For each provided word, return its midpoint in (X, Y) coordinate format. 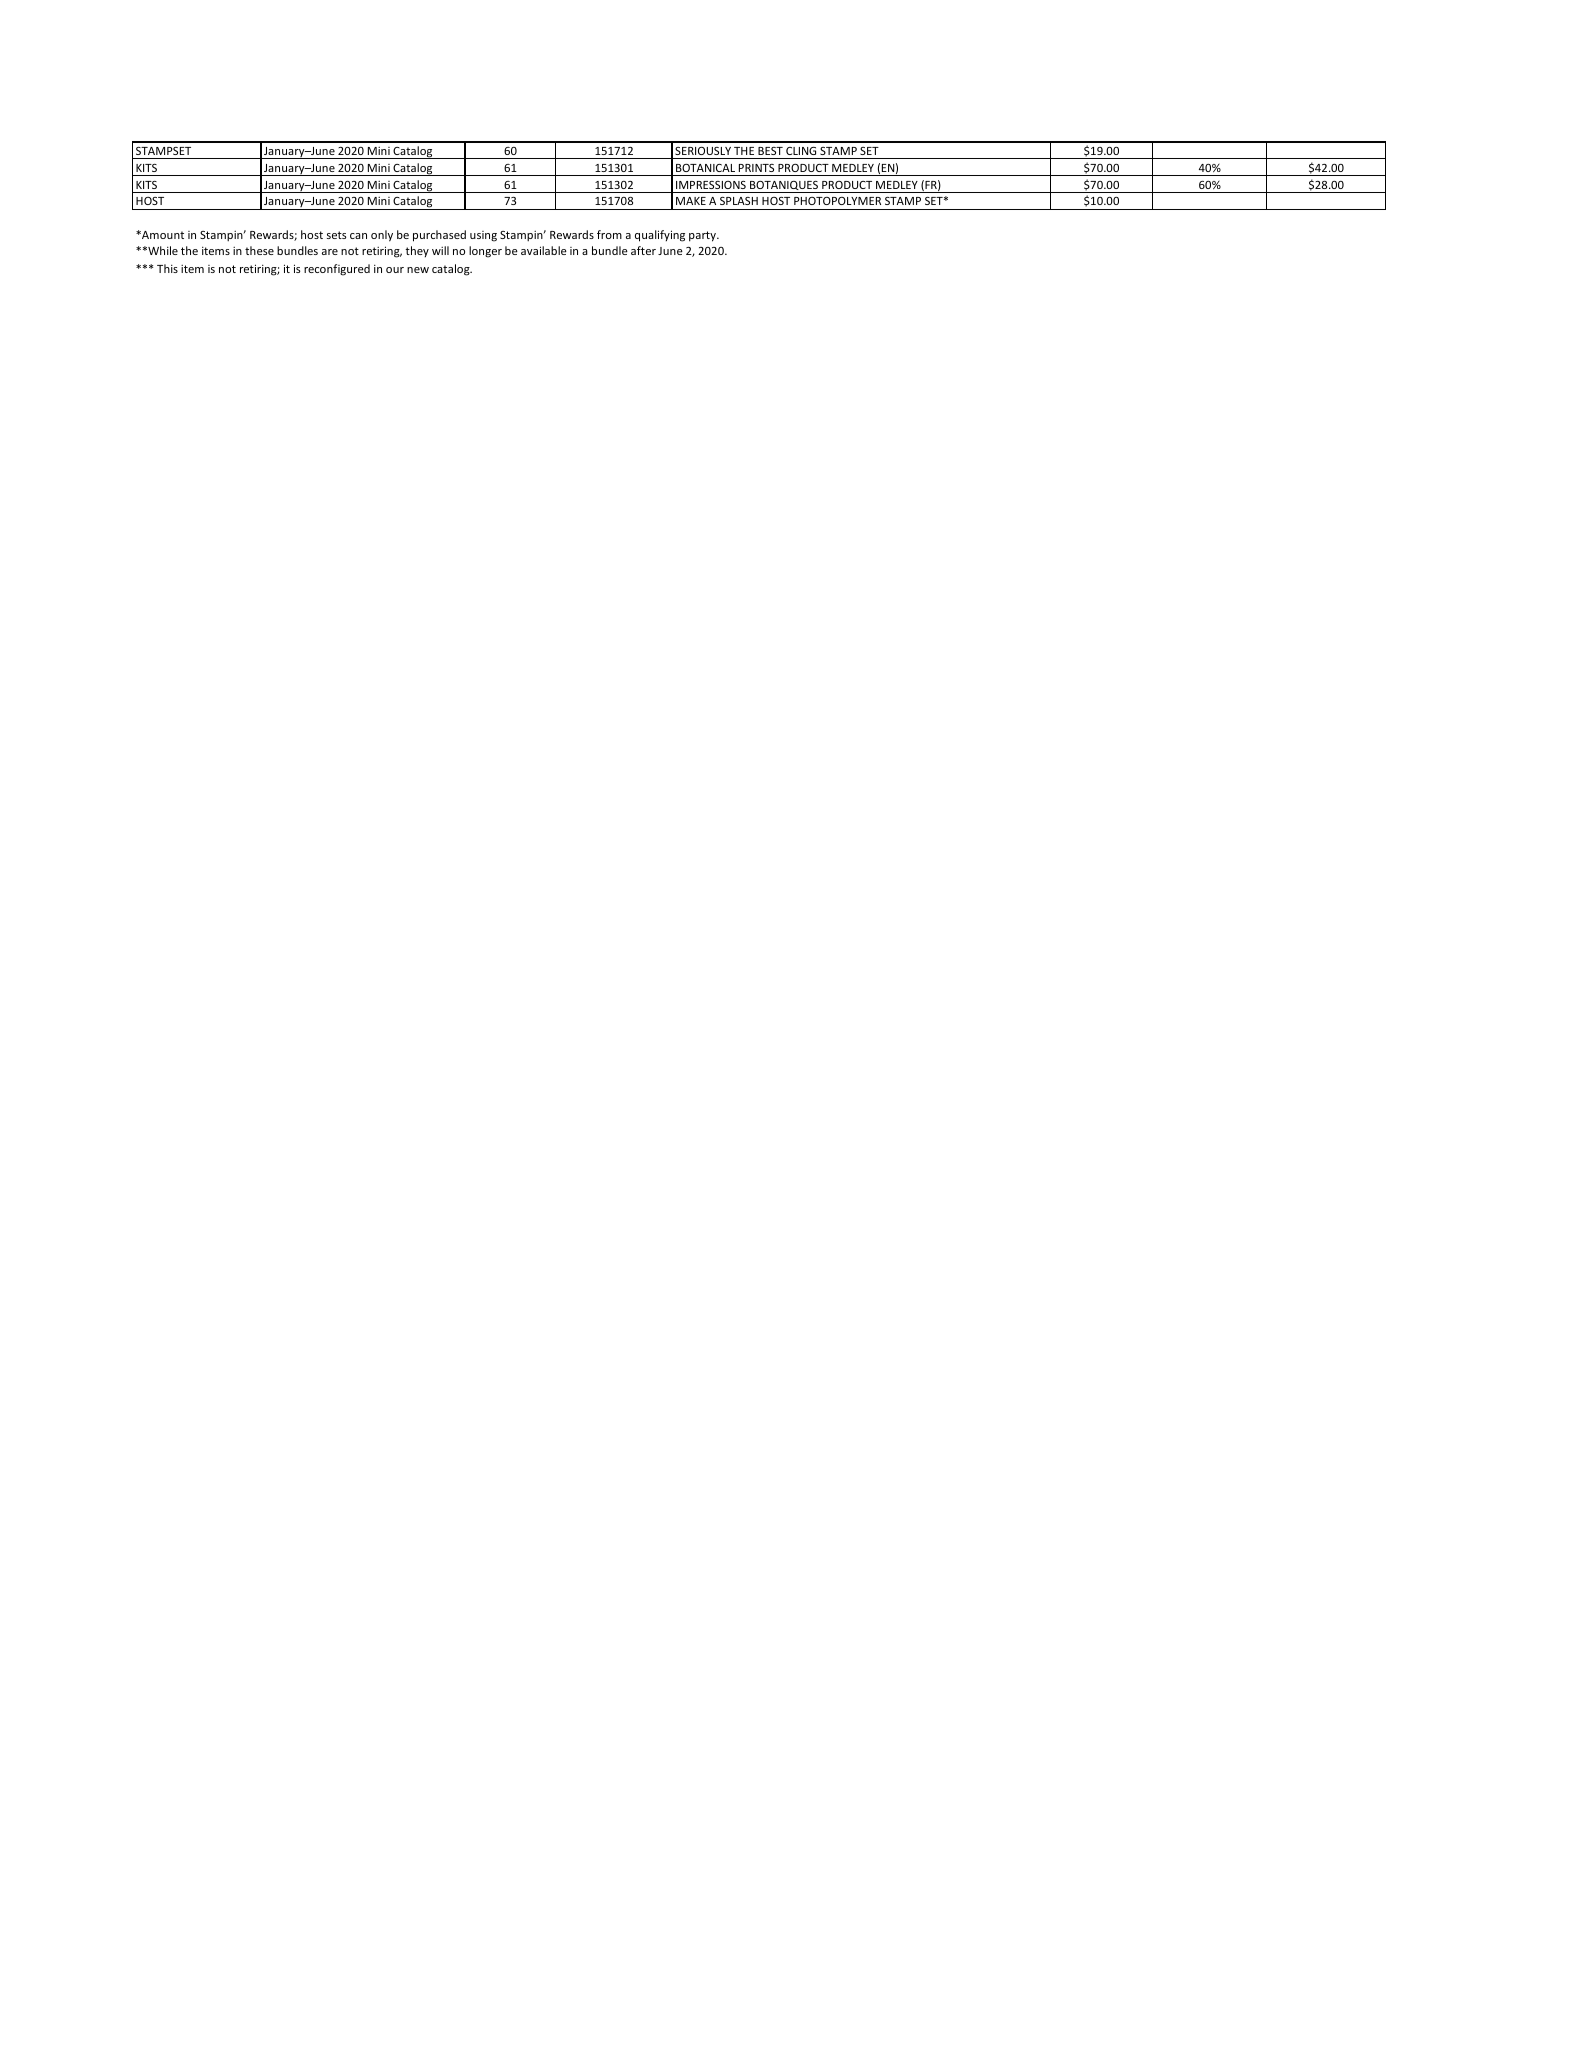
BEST (770, 151)
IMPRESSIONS (711, 185)
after (643, 250)
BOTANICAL (705, 168)
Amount (162, 235)
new (418, 270)
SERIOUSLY (703, 151)
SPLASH (739, 201)
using (483, 236)
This (167, 268)
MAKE (691, 201)
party (703, 236)
